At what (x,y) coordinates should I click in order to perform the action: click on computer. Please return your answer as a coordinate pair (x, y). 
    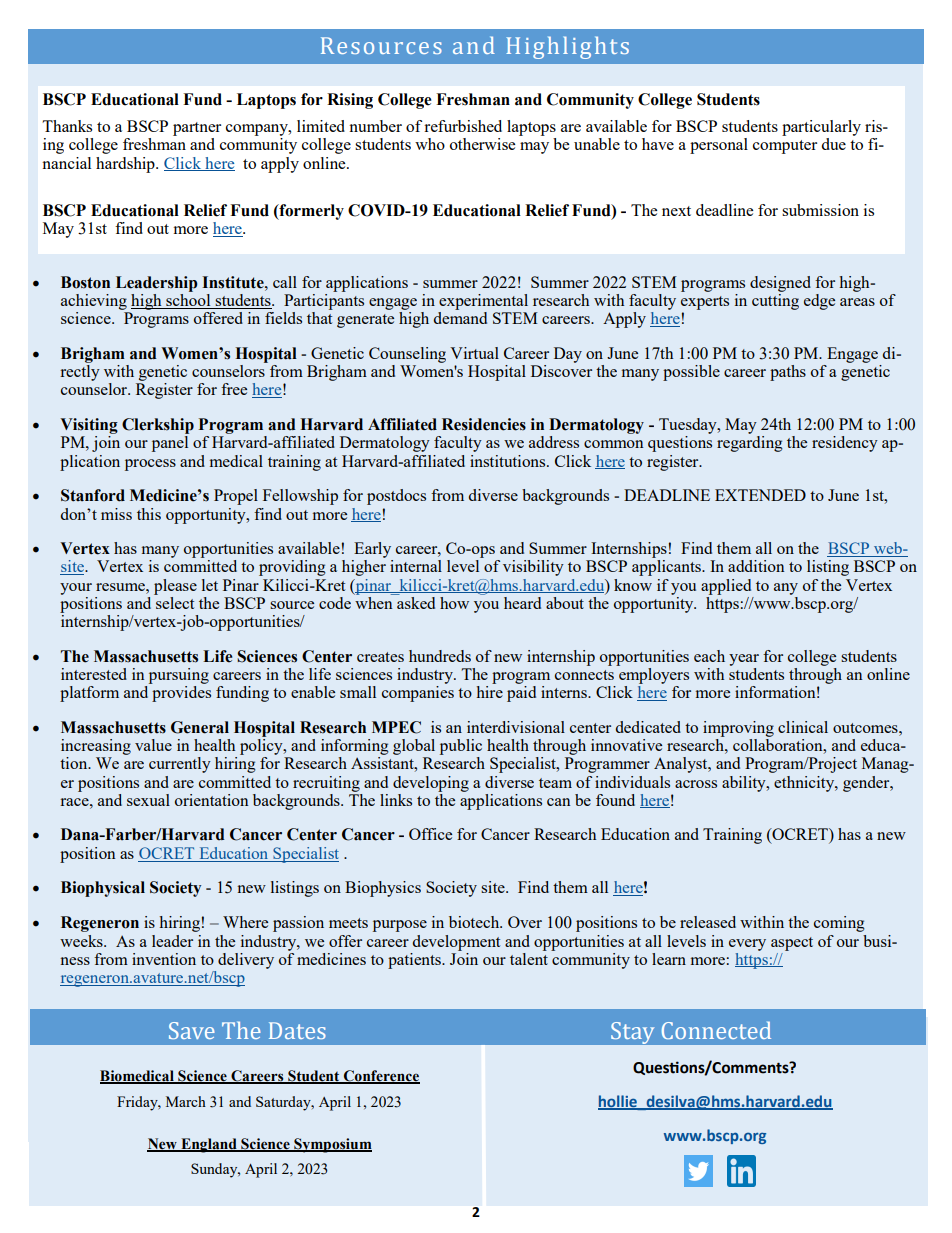
    Looking at the image, I should click on (785, 147).
